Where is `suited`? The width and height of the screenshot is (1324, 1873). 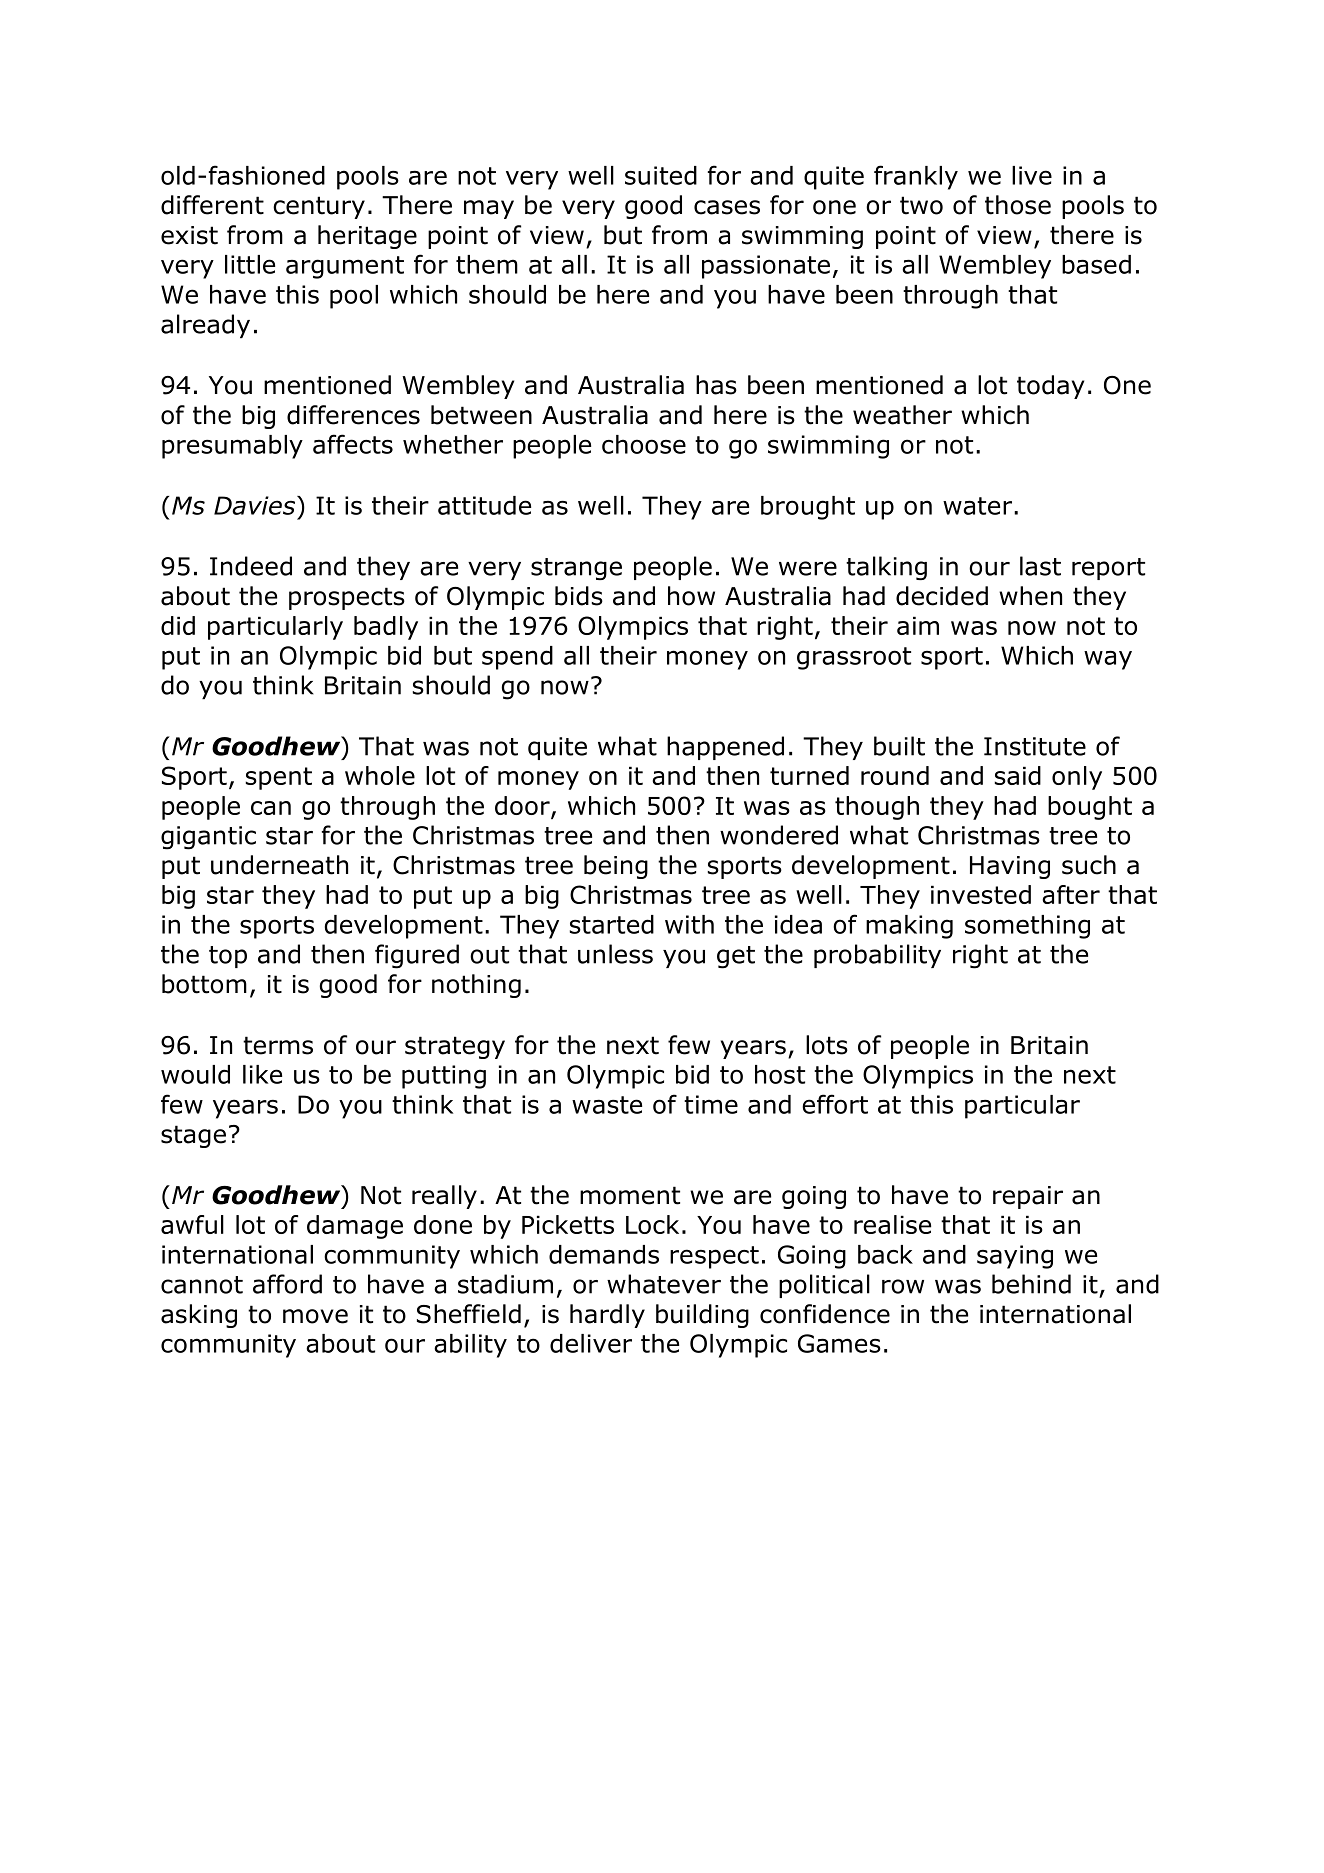 suited is located at coordinates (661, 175).
